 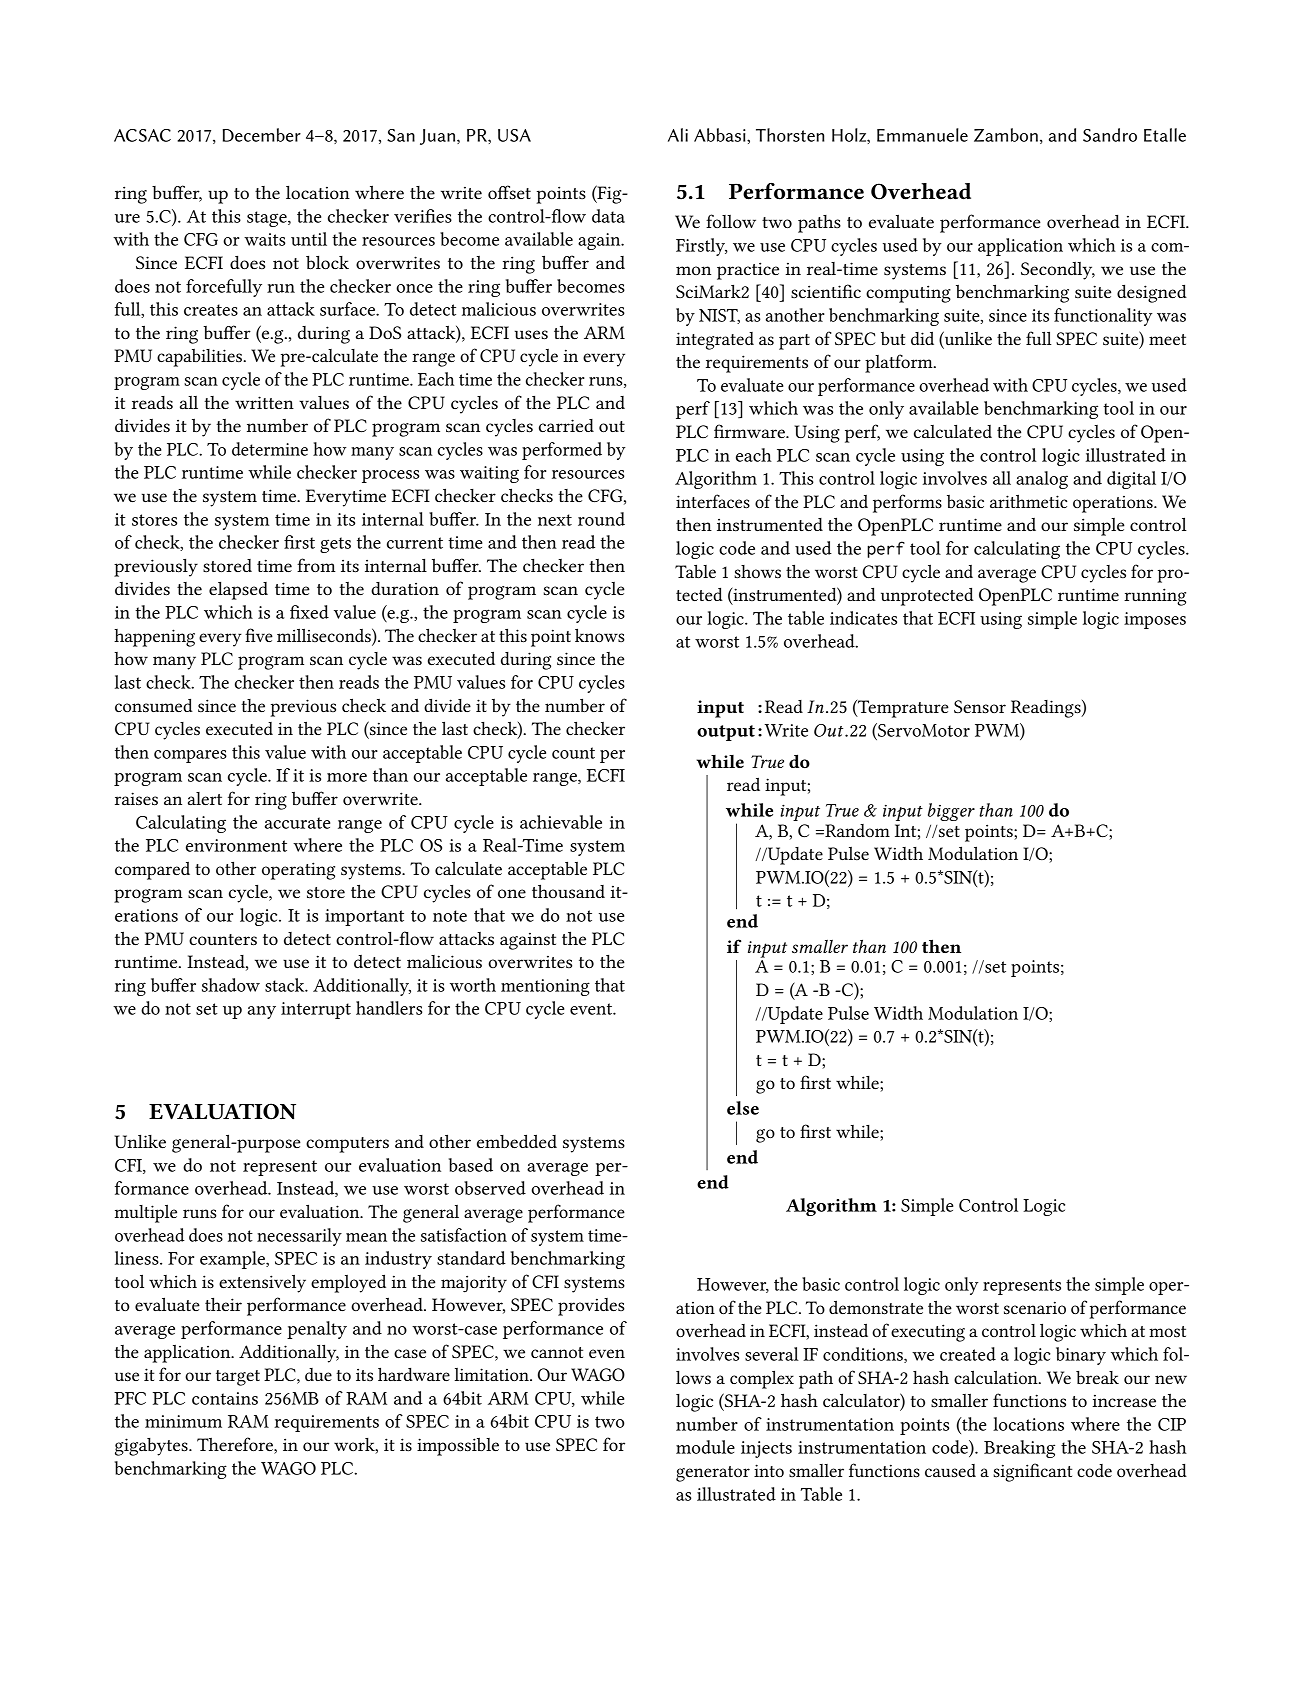 What do you see at coordinates (238, 590) in the screenshot?
I see `elapsed` at bounding box center [238, 590].
